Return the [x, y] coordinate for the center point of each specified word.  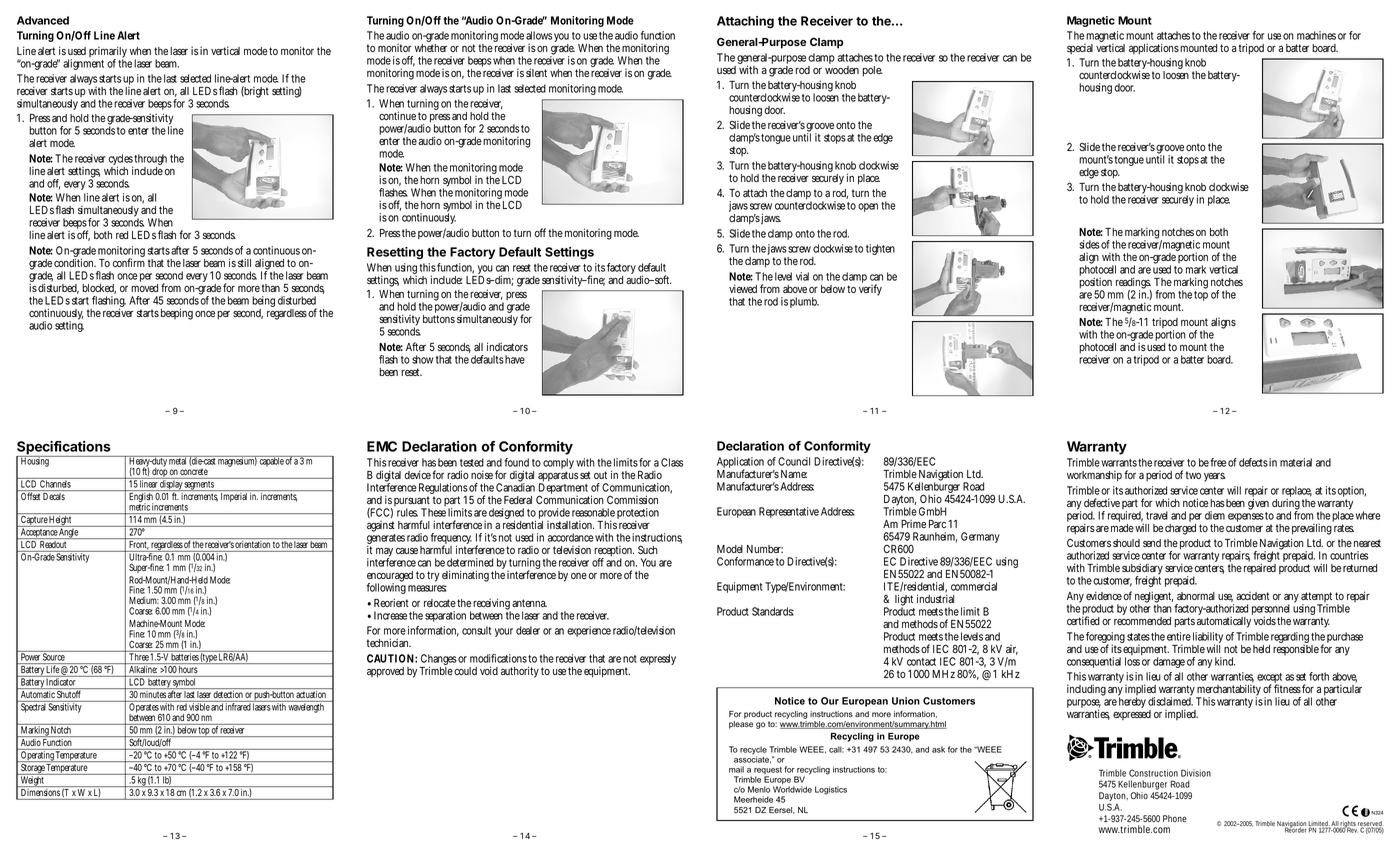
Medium [144, 600]
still [244, 262]
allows [539, 35]
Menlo [759, 789]
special [1080, 48]
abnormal [1196, 596]
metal [178, 460]
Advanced [43, 20]
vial [802, 276]
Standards [773, 611]
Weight [32, 780]
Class [672, 462]
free [1218, 462]
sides [1089, 244]
